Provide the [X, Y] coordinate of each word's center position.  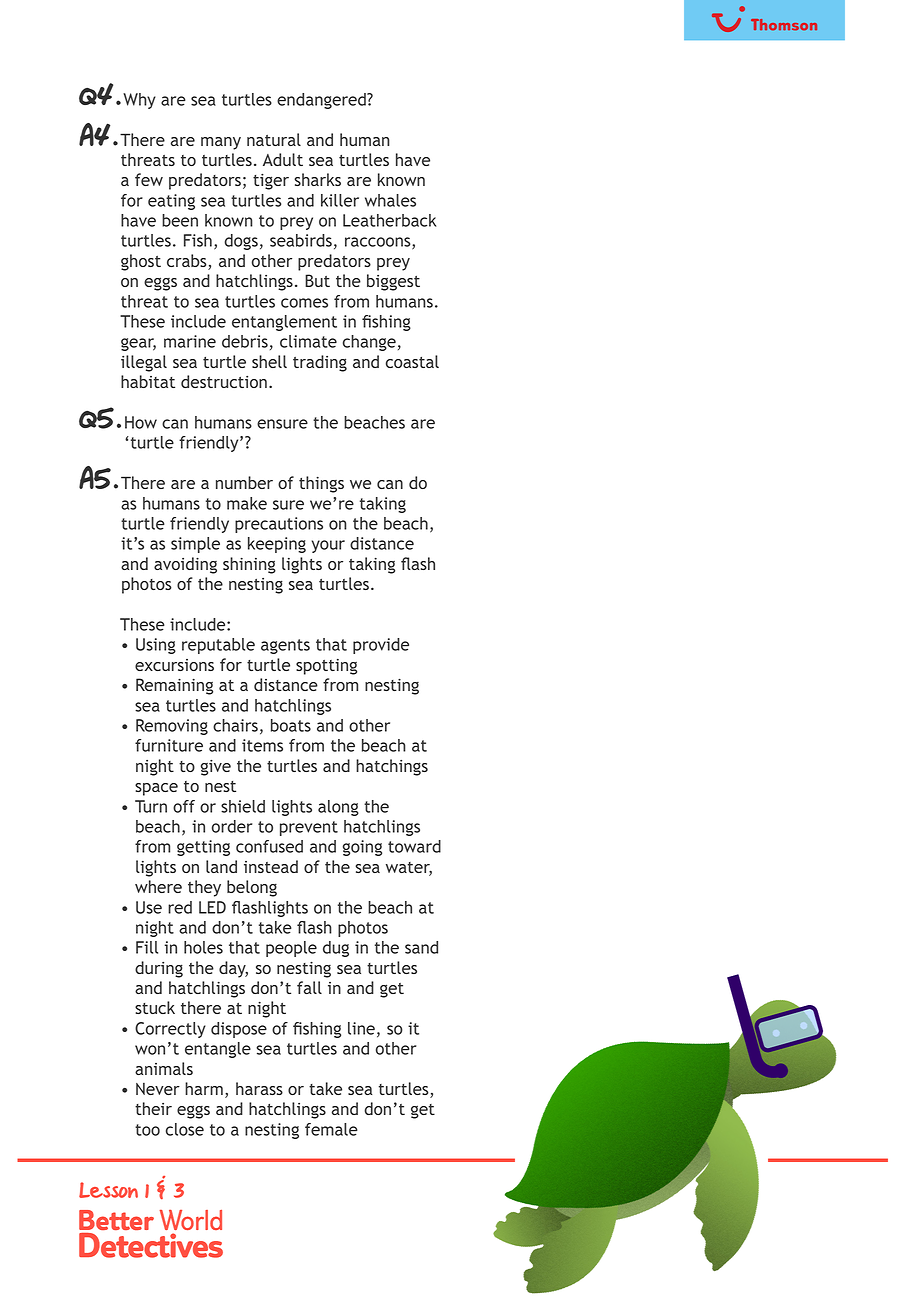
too [147, 1130]
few [149, 179]
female [331, 1129]
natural [274, 139]
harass [259, 1088]
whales [390, 200]
